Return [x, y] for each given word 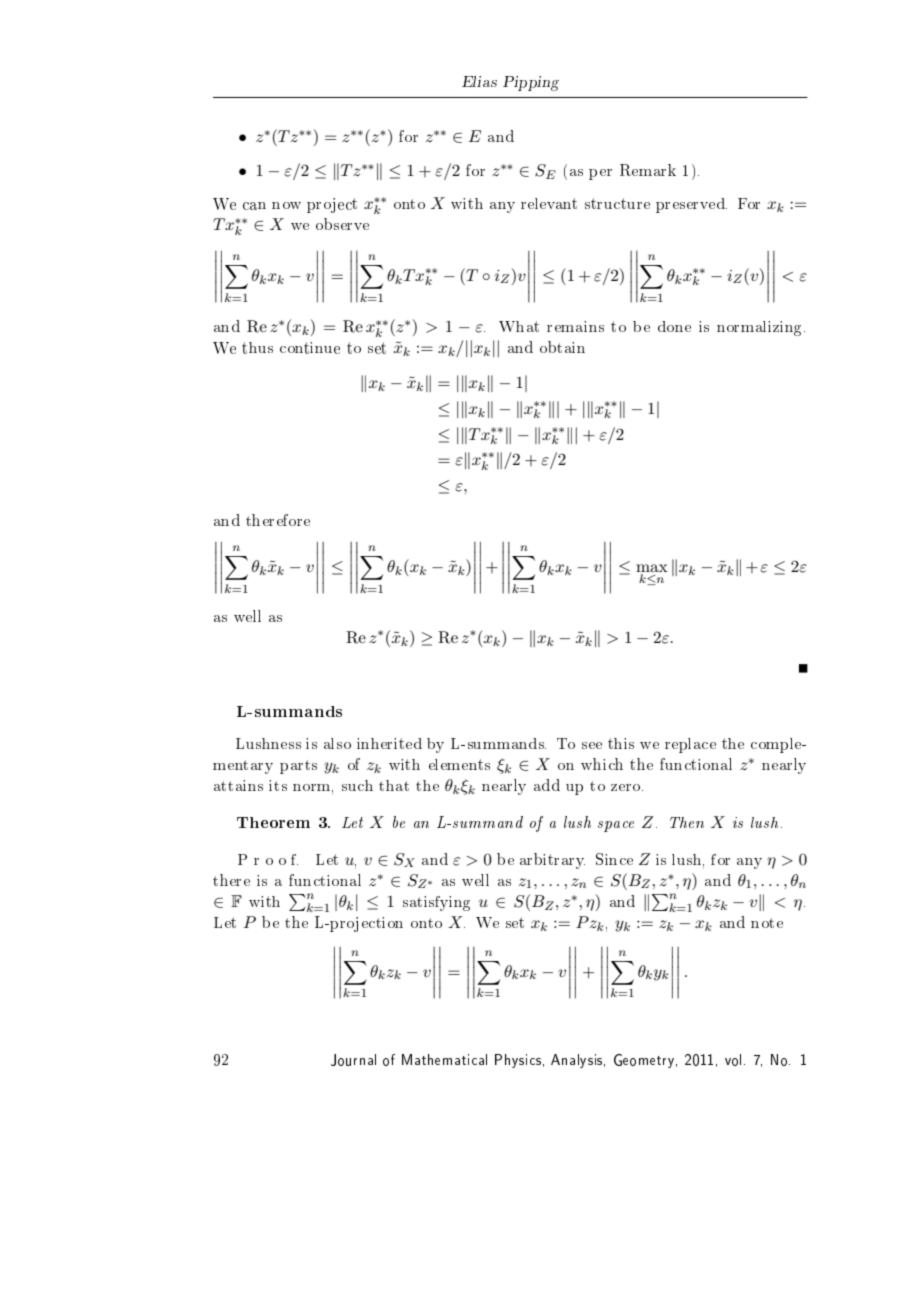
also [337, 743]
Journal [353, 1060]
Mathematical [444, 1059]
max [652, 568]
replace [690, 745]
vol [733, 1060]
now [286, 205]
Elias [479, 81]
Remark [648, 170]
